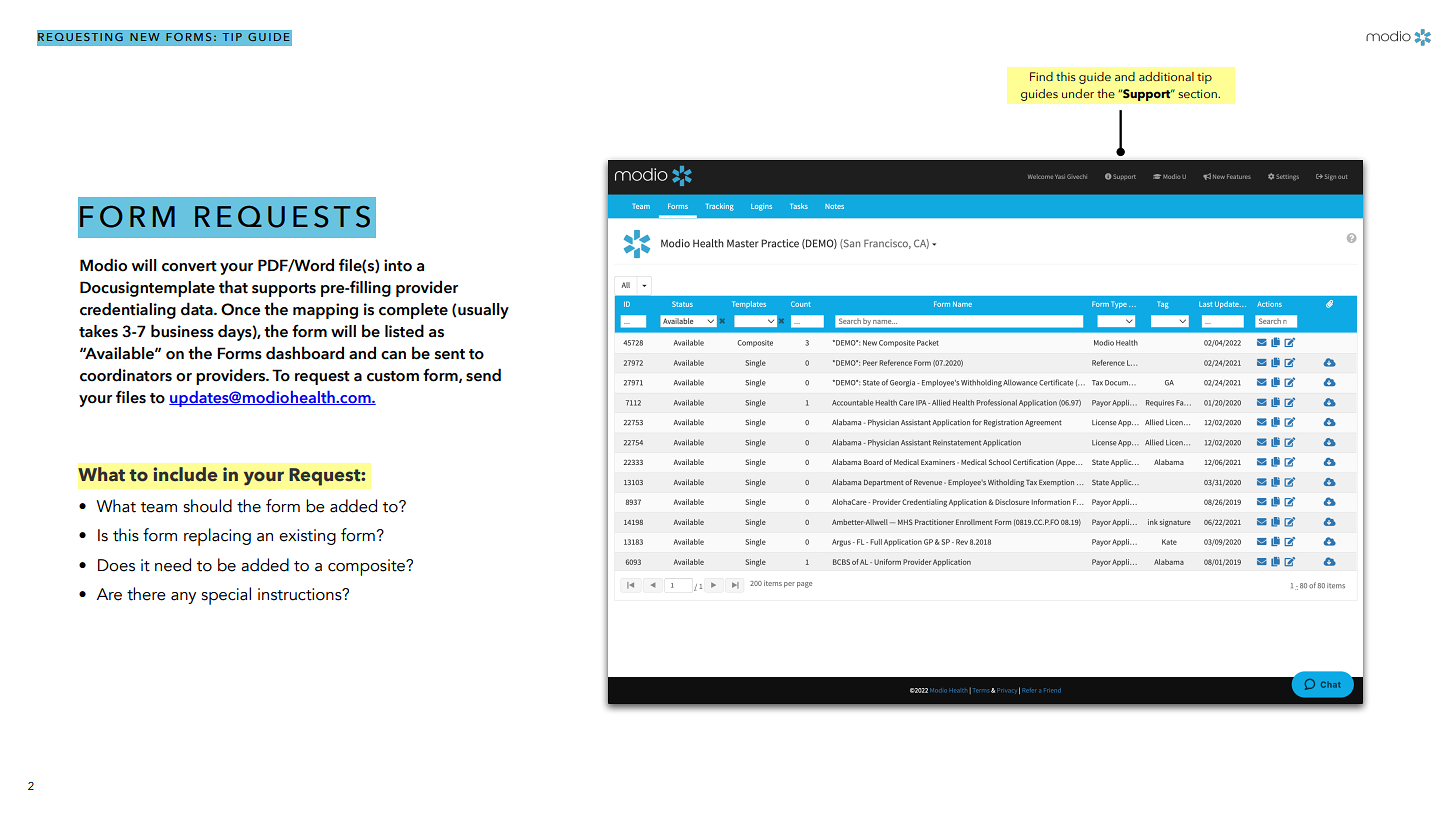 The image size is (1456, 819). I want to click on existing, so click(307, 537).
